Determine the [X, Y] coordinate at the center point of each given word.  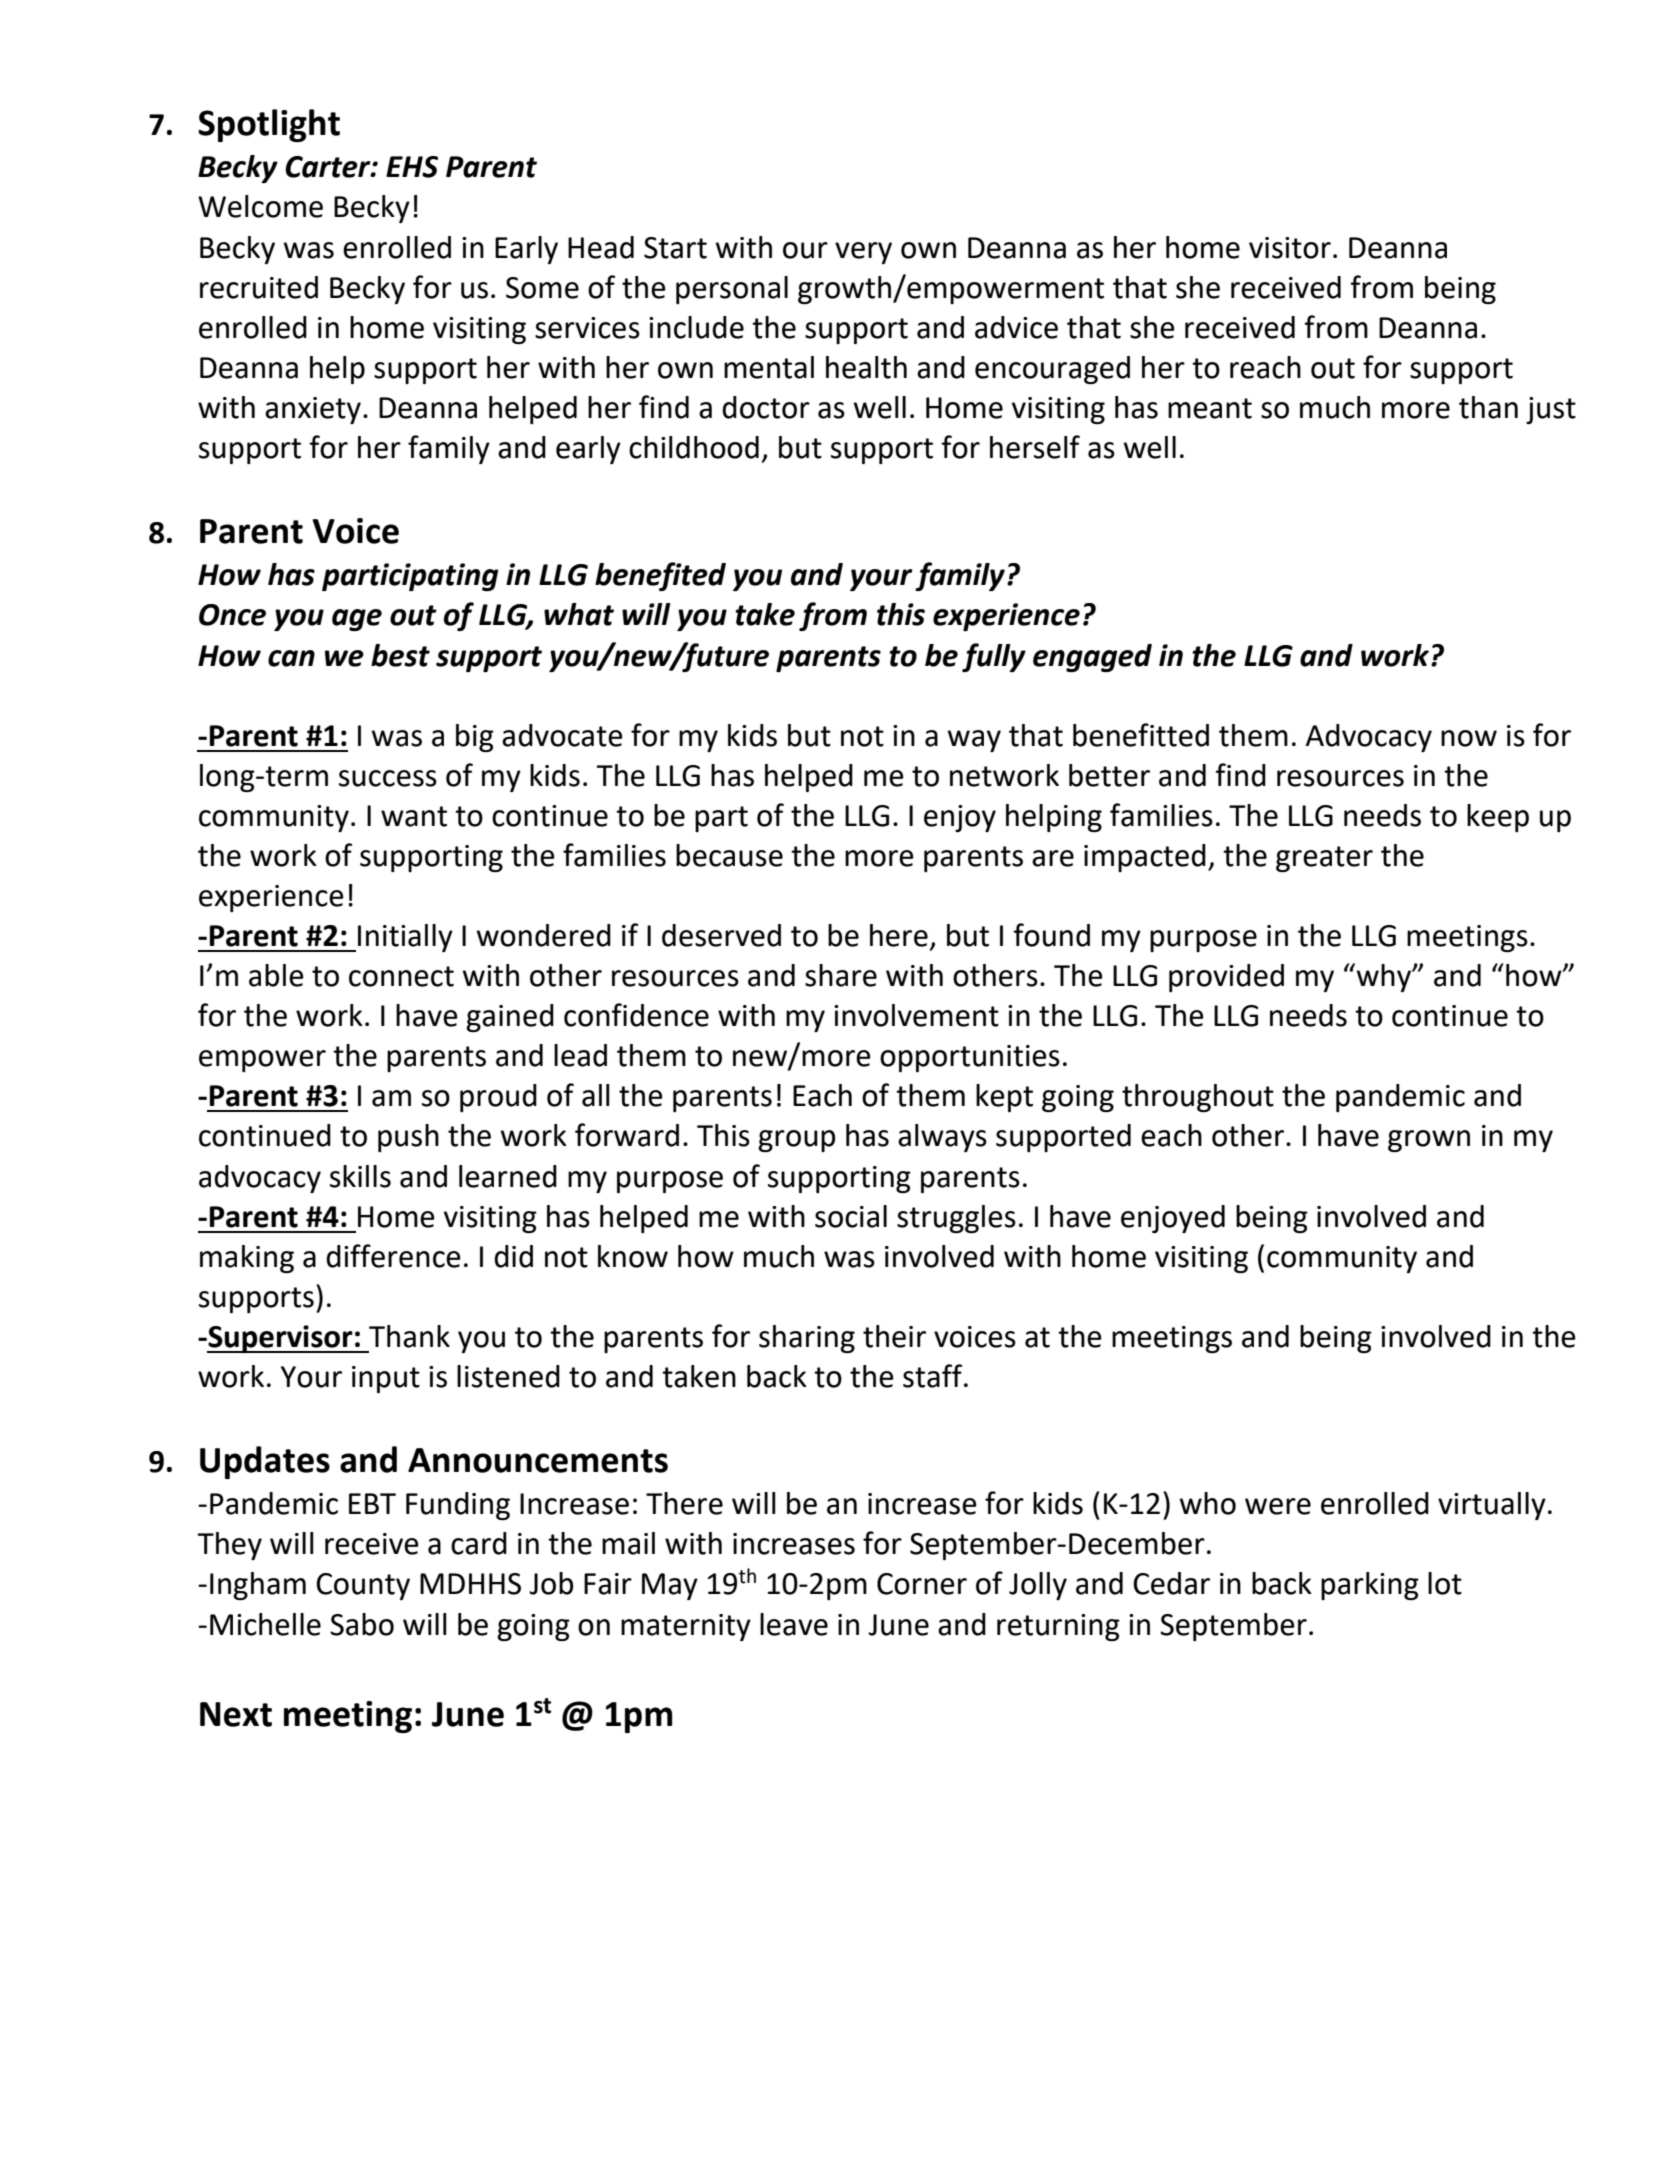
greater [1324, 859]
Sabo [362, 1624]
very [863, 253]
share [841, 975]
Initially [405, 938]
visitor [1290, 248]
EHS [412, 167]
